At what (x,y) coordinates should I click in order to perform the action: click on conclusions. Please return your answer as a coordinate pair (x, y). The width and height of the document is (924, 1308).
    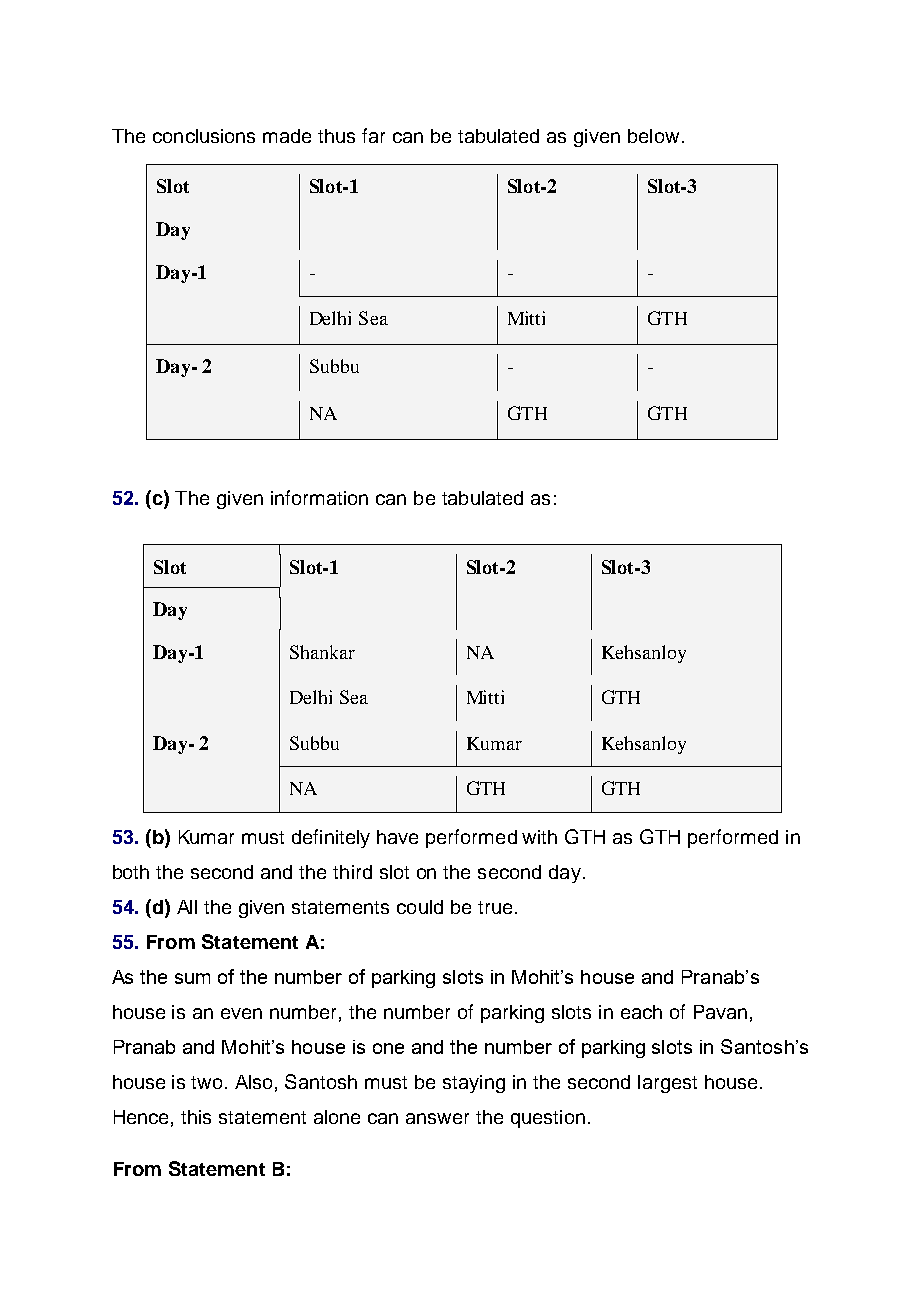
    Looking at the image, I should click on (204, 136).
